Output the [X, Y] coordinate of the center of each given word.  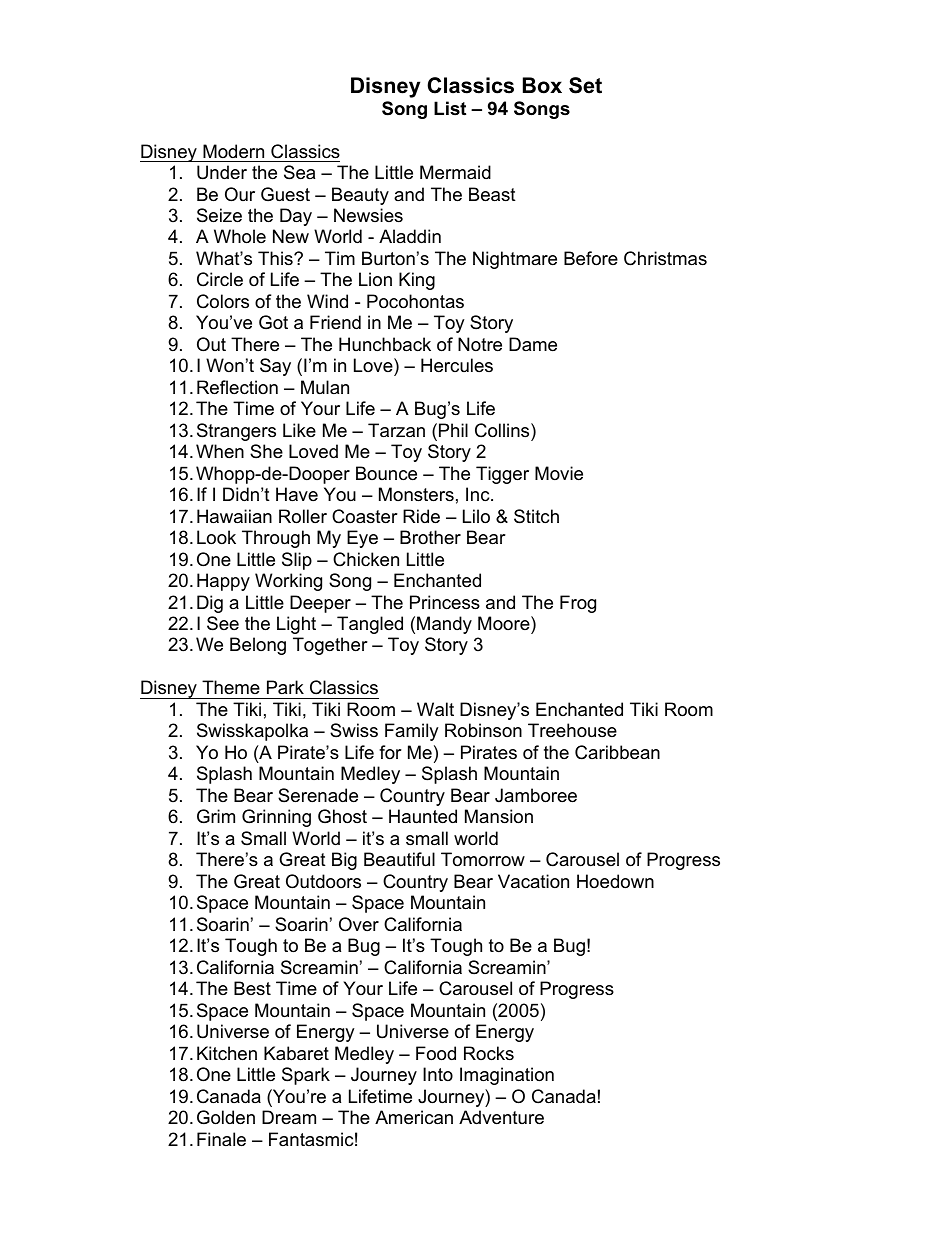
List [450, 108]
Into [438, 1074]
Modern [233, 151]
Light [296, 625]
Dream [289, 1117]
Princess [445, 602]
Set [585, 85]
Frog [578, 604]
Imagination [507, 1076]
